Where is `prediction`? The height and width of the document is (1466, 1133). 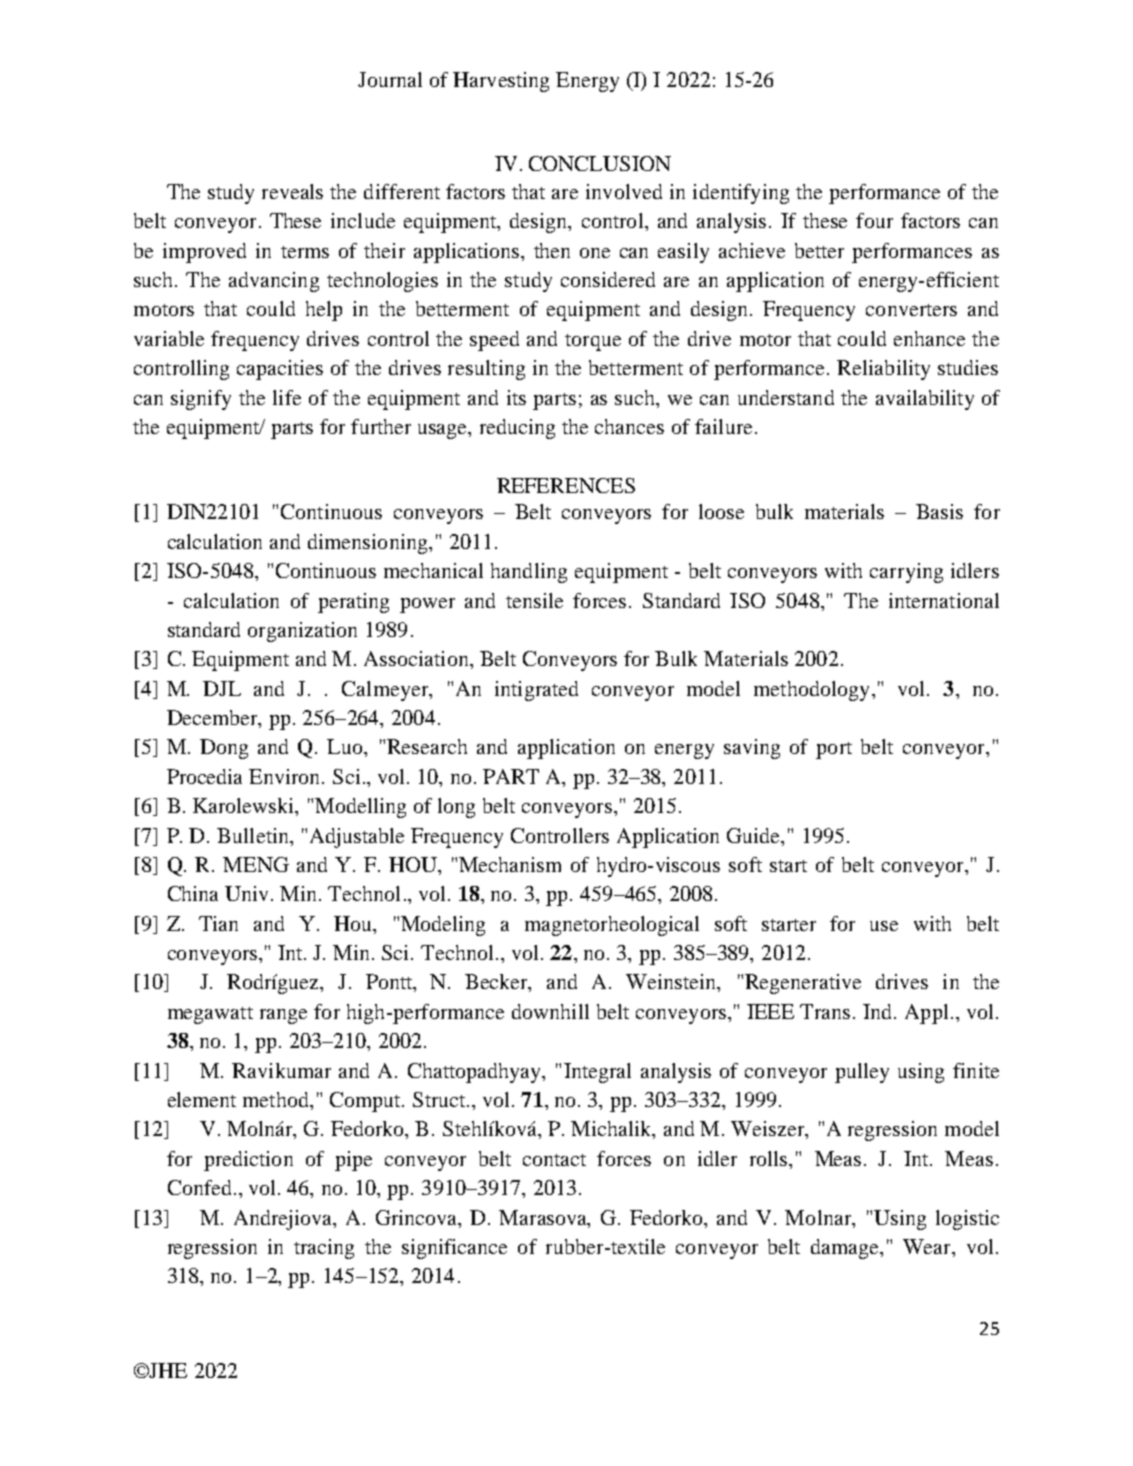
prediction is located at coordinates (248, 1161).
